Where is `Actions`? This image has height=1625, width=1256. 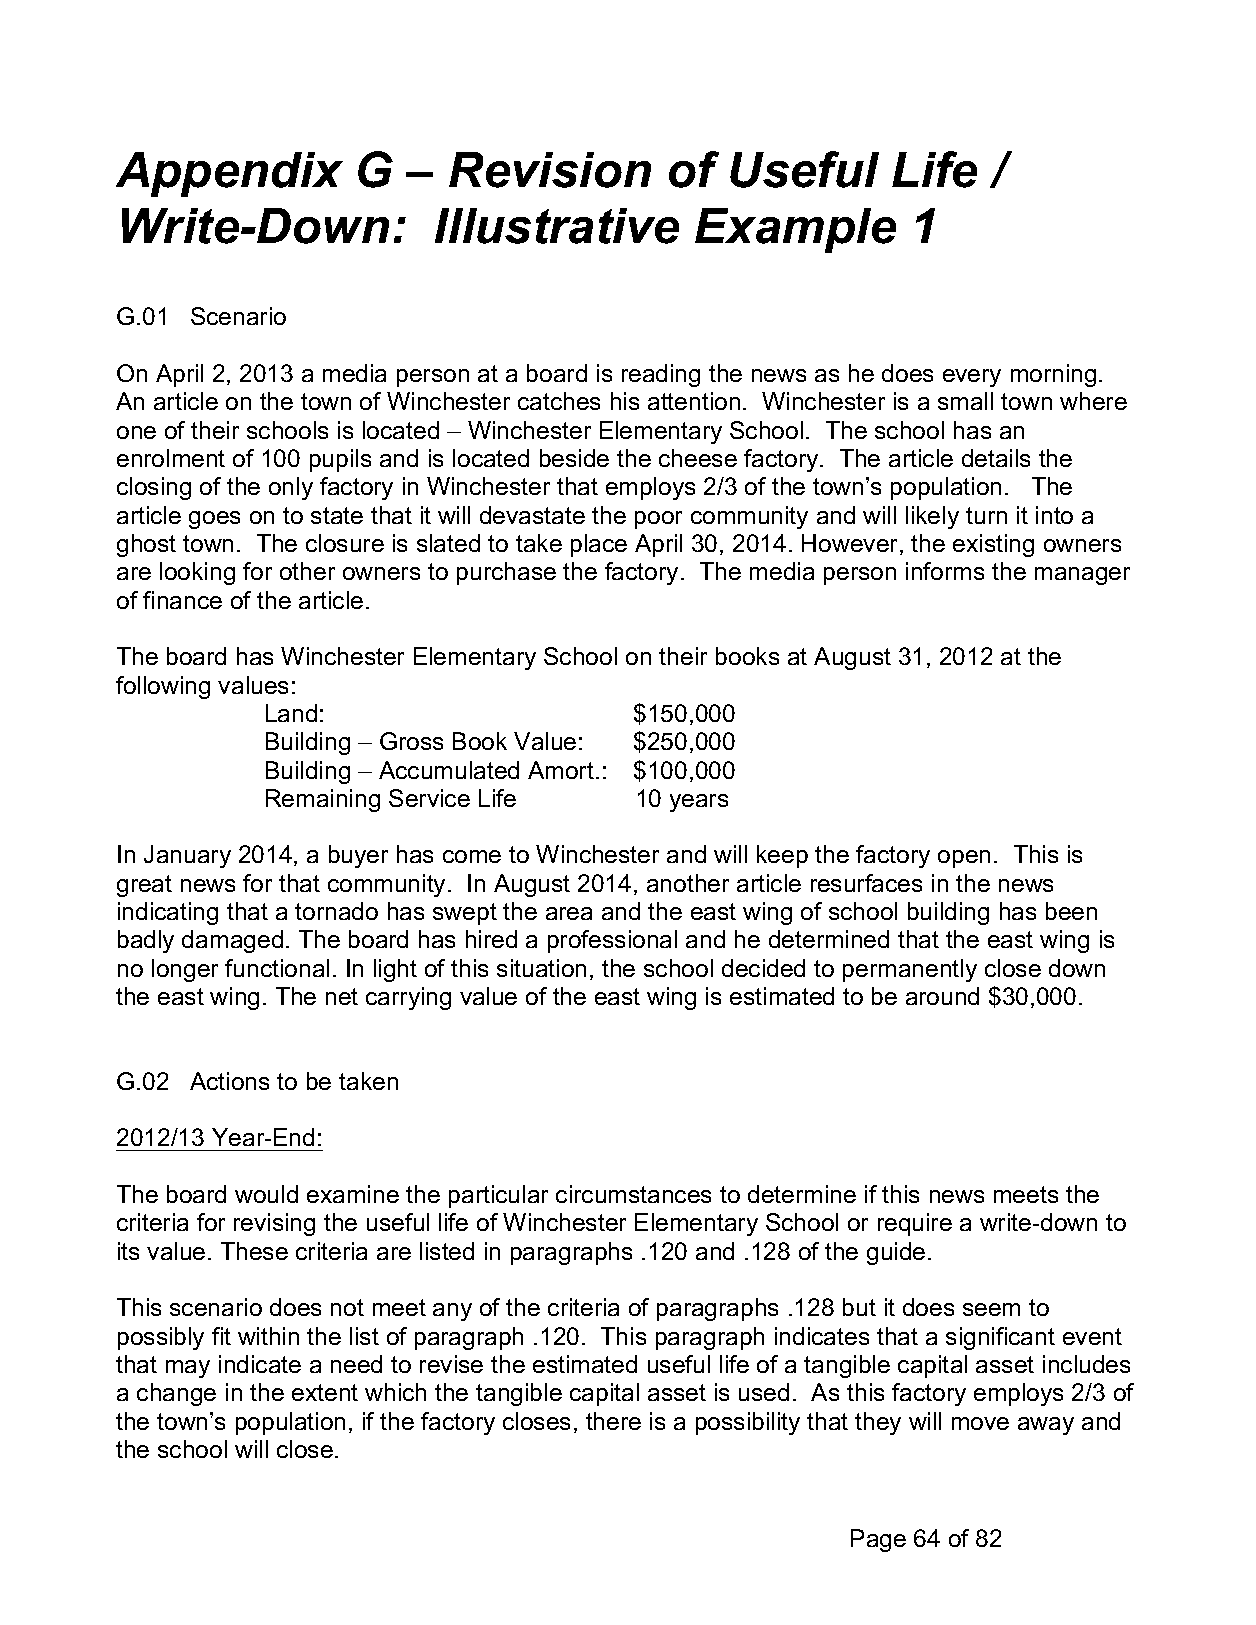 Actions is located at coordinates (229, 1081).
